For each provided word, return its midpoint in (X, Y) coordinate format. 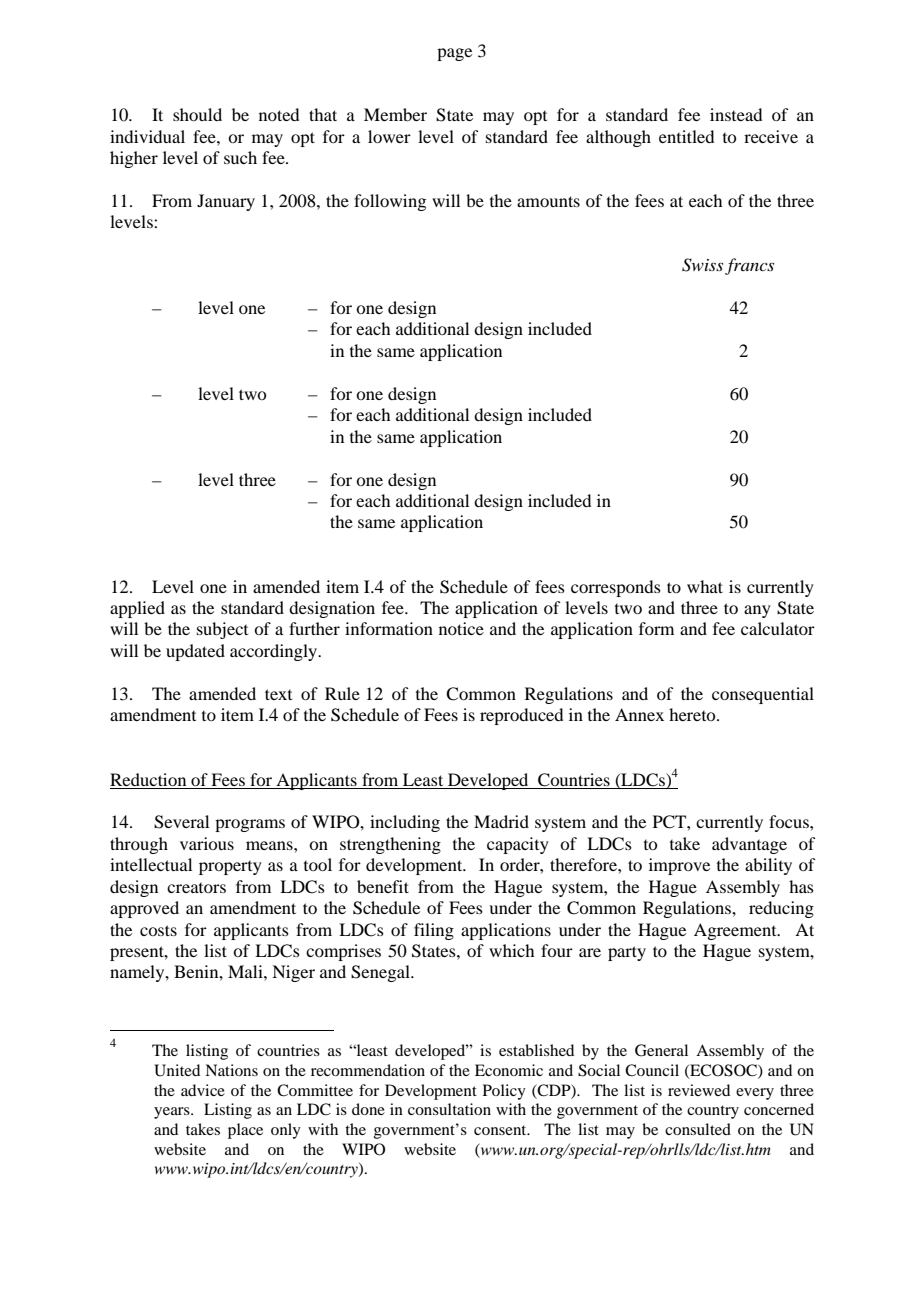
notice (461, 628)
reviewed (699, 1090)
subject (222, 630)
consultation (449, 1109)
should (197, 114)
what (705, 586)
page (454, 54)
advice (203, 1090)
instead (736, 114)
